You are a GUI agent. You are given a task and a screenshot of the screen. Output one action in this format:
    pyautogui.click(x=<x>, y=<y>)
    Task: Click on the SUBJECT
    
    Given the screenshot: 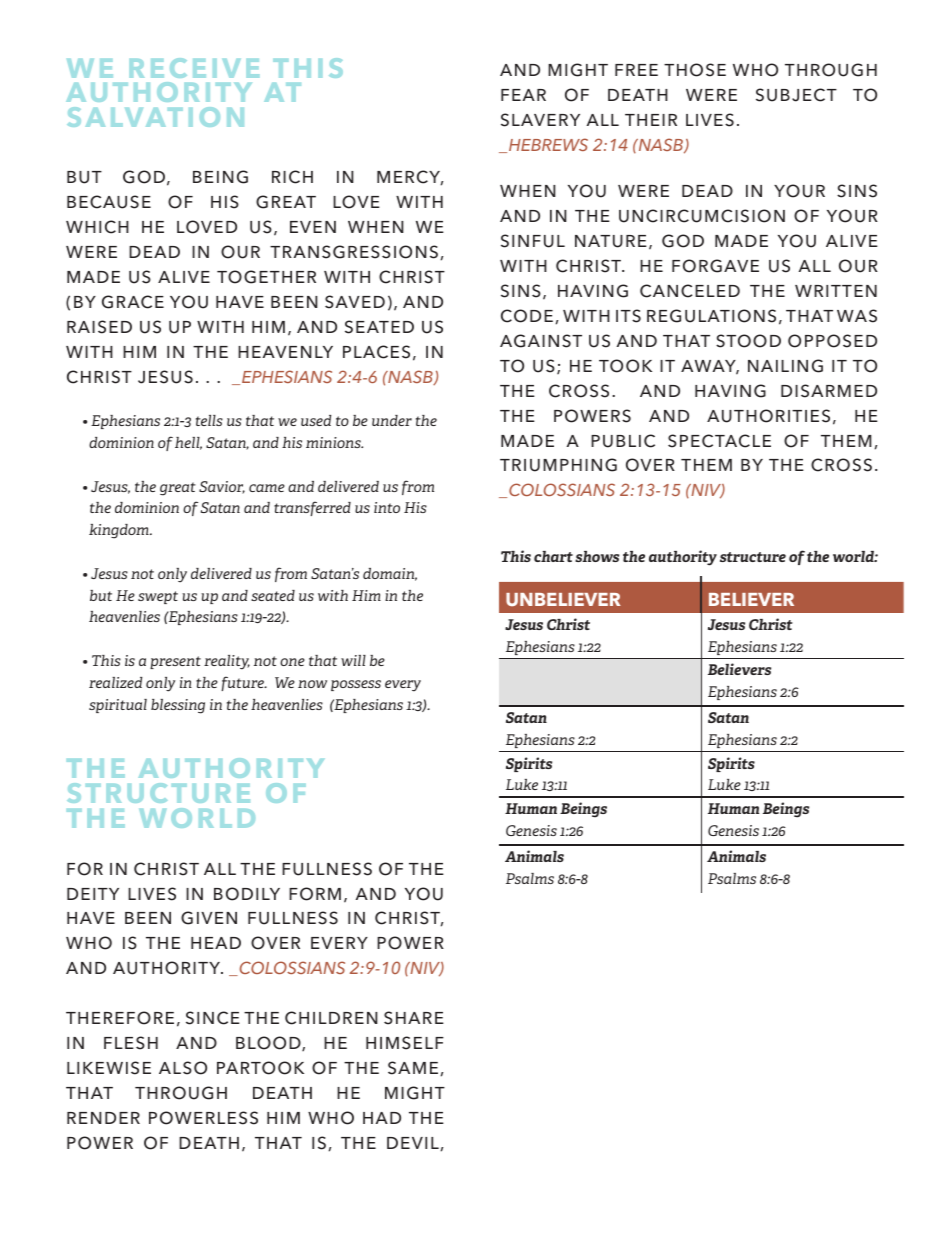 What is the action you would take?
    pyautogui.click(x=796, y=95)
